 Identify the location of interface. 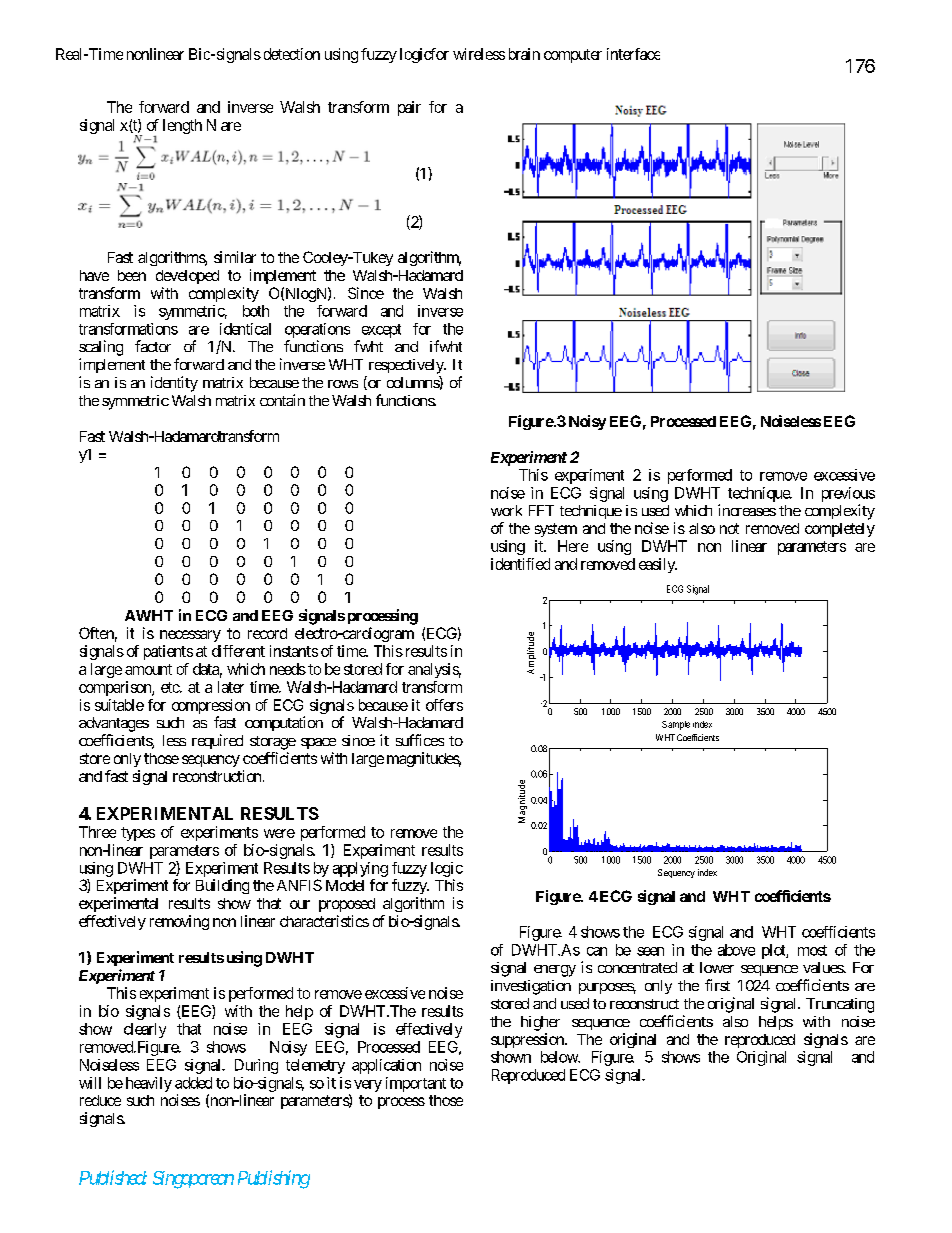
(633, 54).
